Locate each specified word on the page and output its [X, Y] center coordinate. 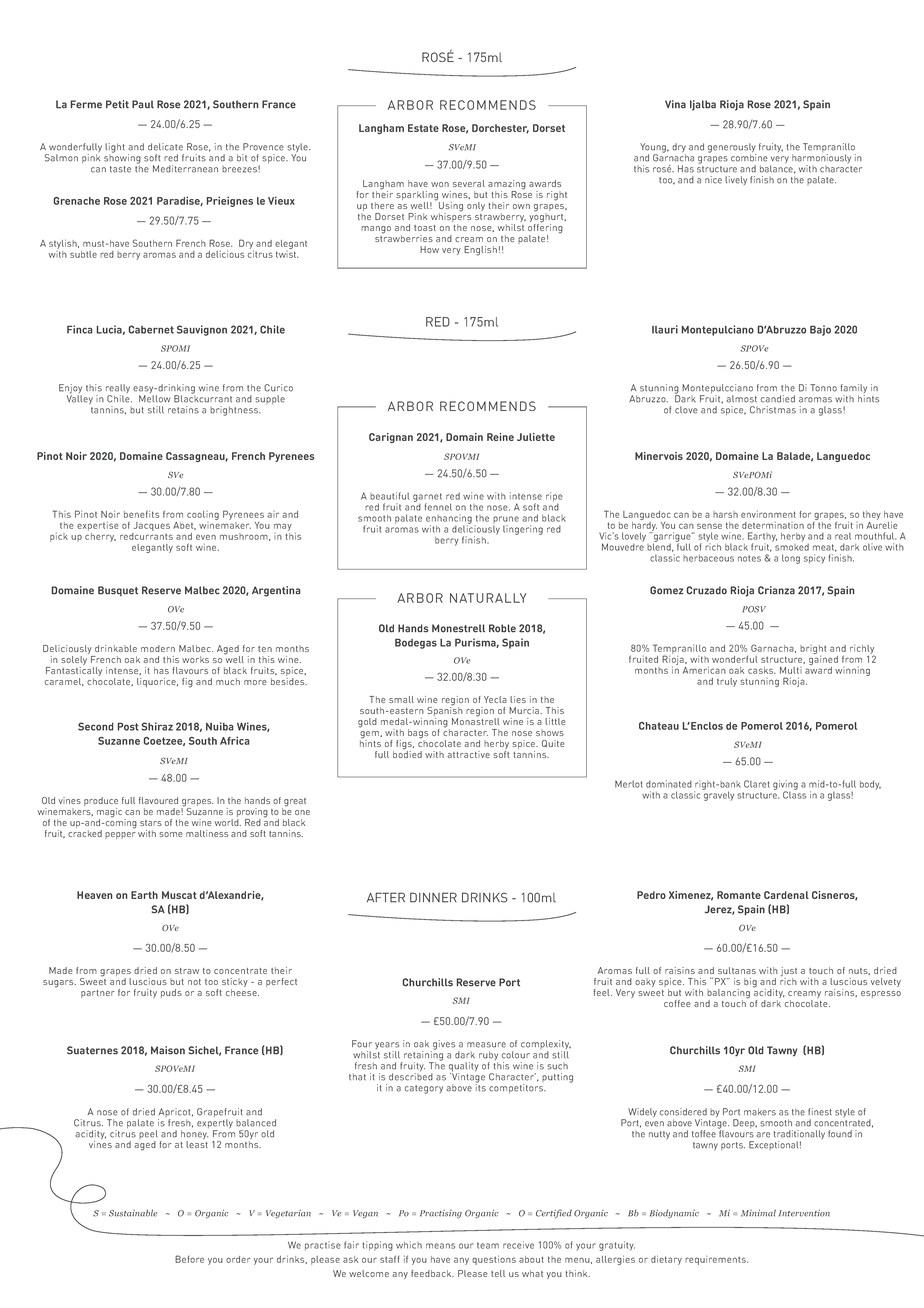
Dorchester [500, 129]
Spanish [445, 712]
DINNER [433, 897]
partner [98, 994]
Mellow [155, 399]
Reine [500, 437]
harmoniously [821, 160]
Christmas [773, 410]
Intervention [804, 1213]
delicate [165, 147]
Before [189, 1259]
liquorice [157, 682]
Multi [791, 670]
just [789, 973]
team [488, 1245]
